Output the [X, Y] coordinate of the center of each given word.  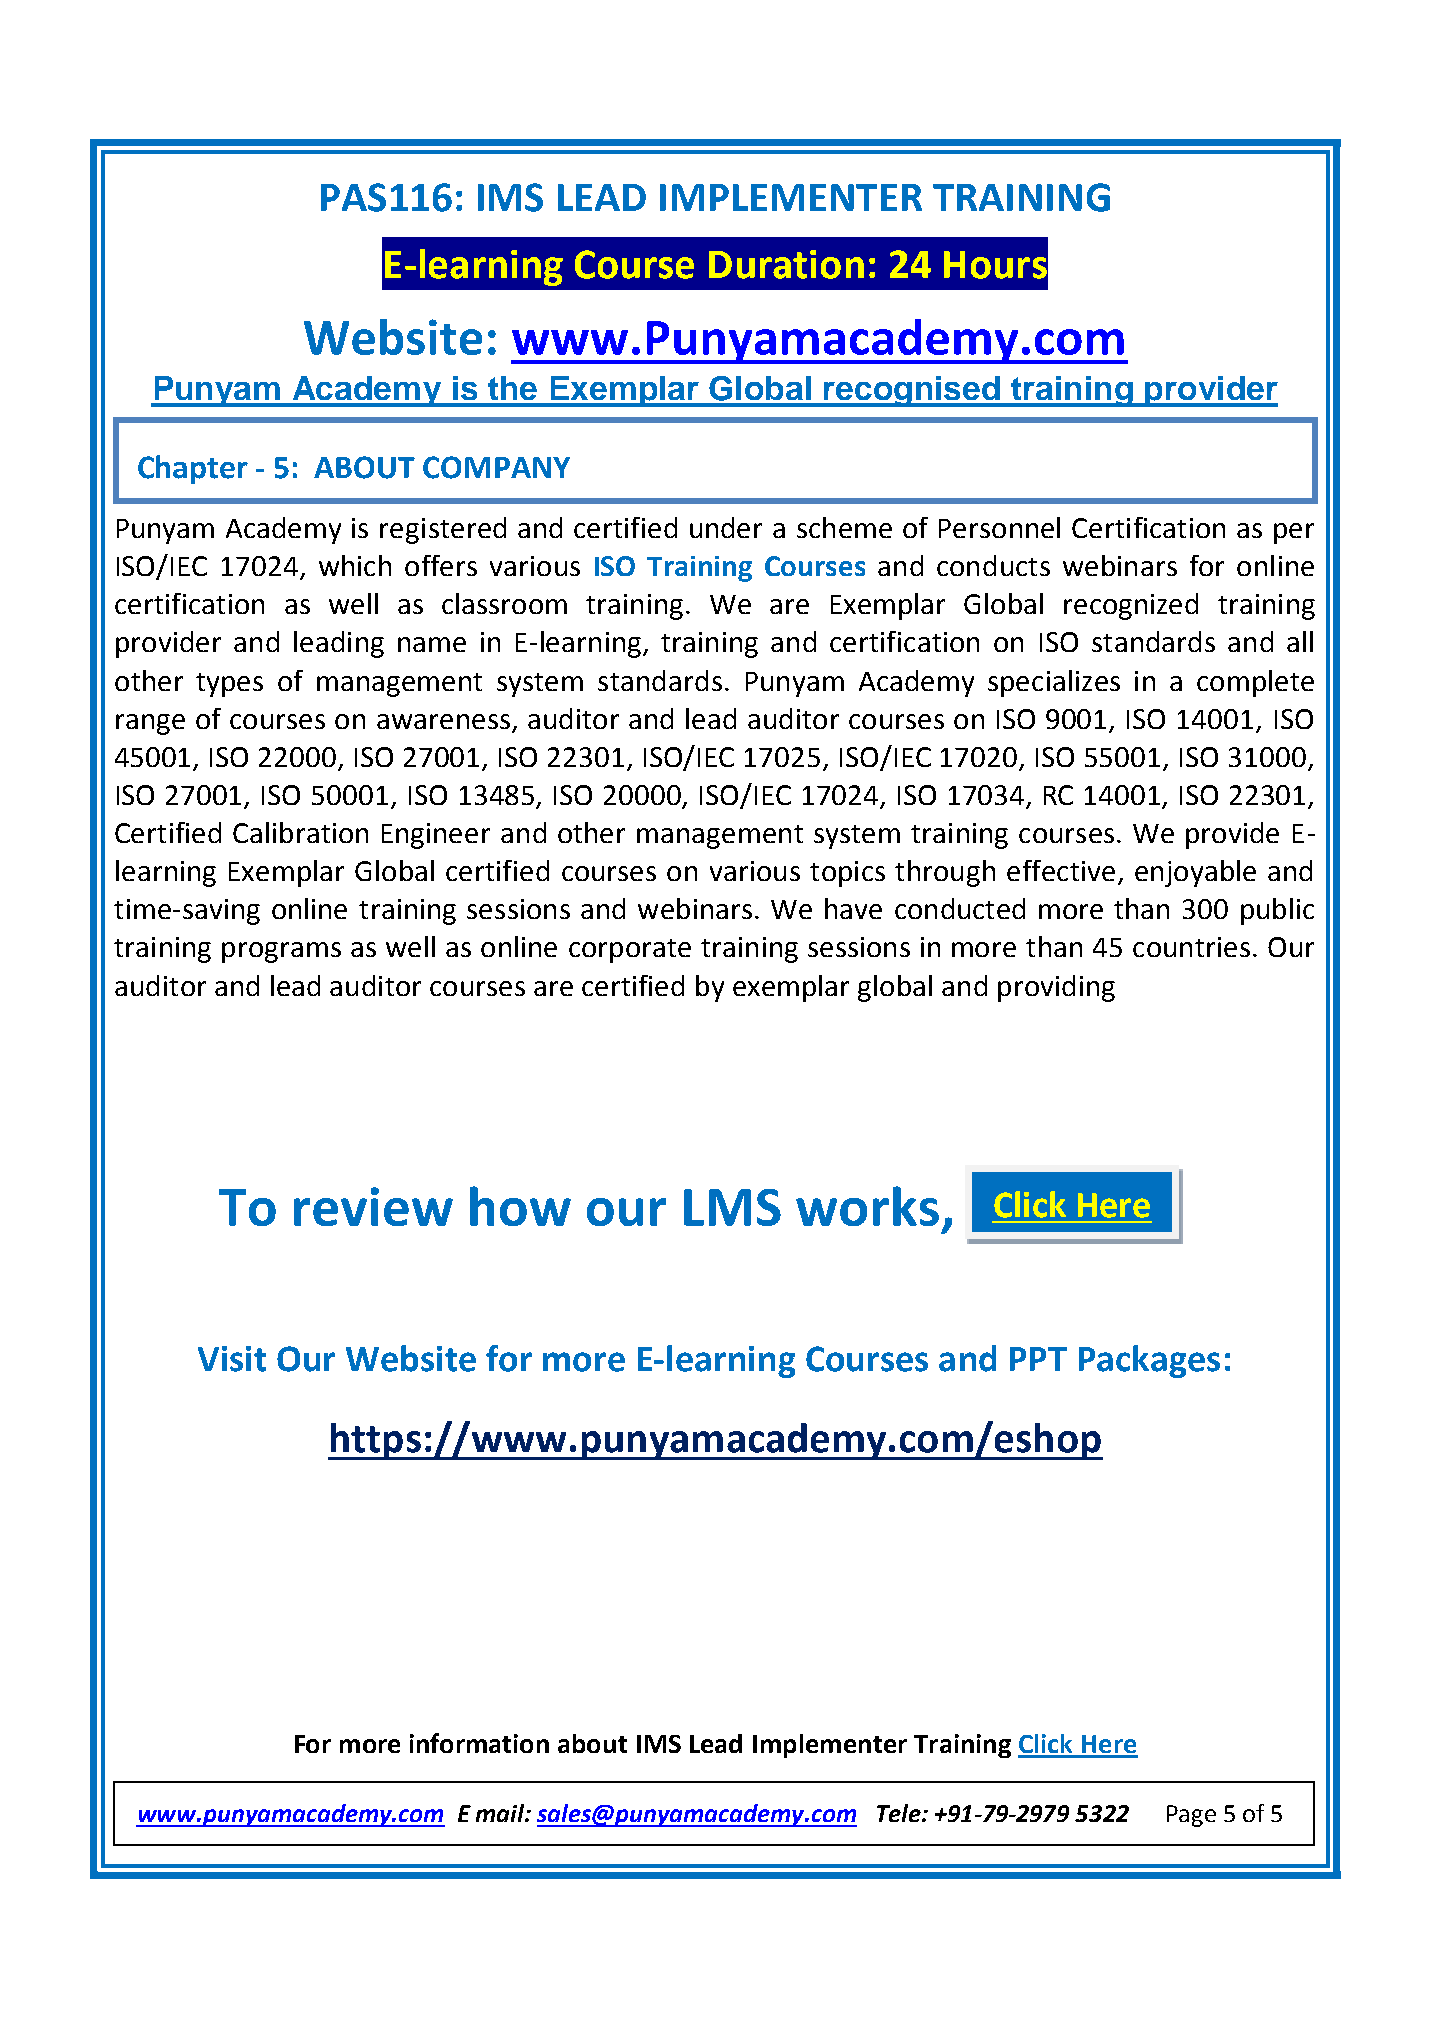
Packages [1149, 1361]
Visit [232, 1359]
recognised [912, 391]
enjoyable [1195, 873]
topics [847, 874]
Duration [786, 264]
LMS [732, 1207]
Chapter [193, 469]
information [479, 1743]
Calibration [300, 832]
